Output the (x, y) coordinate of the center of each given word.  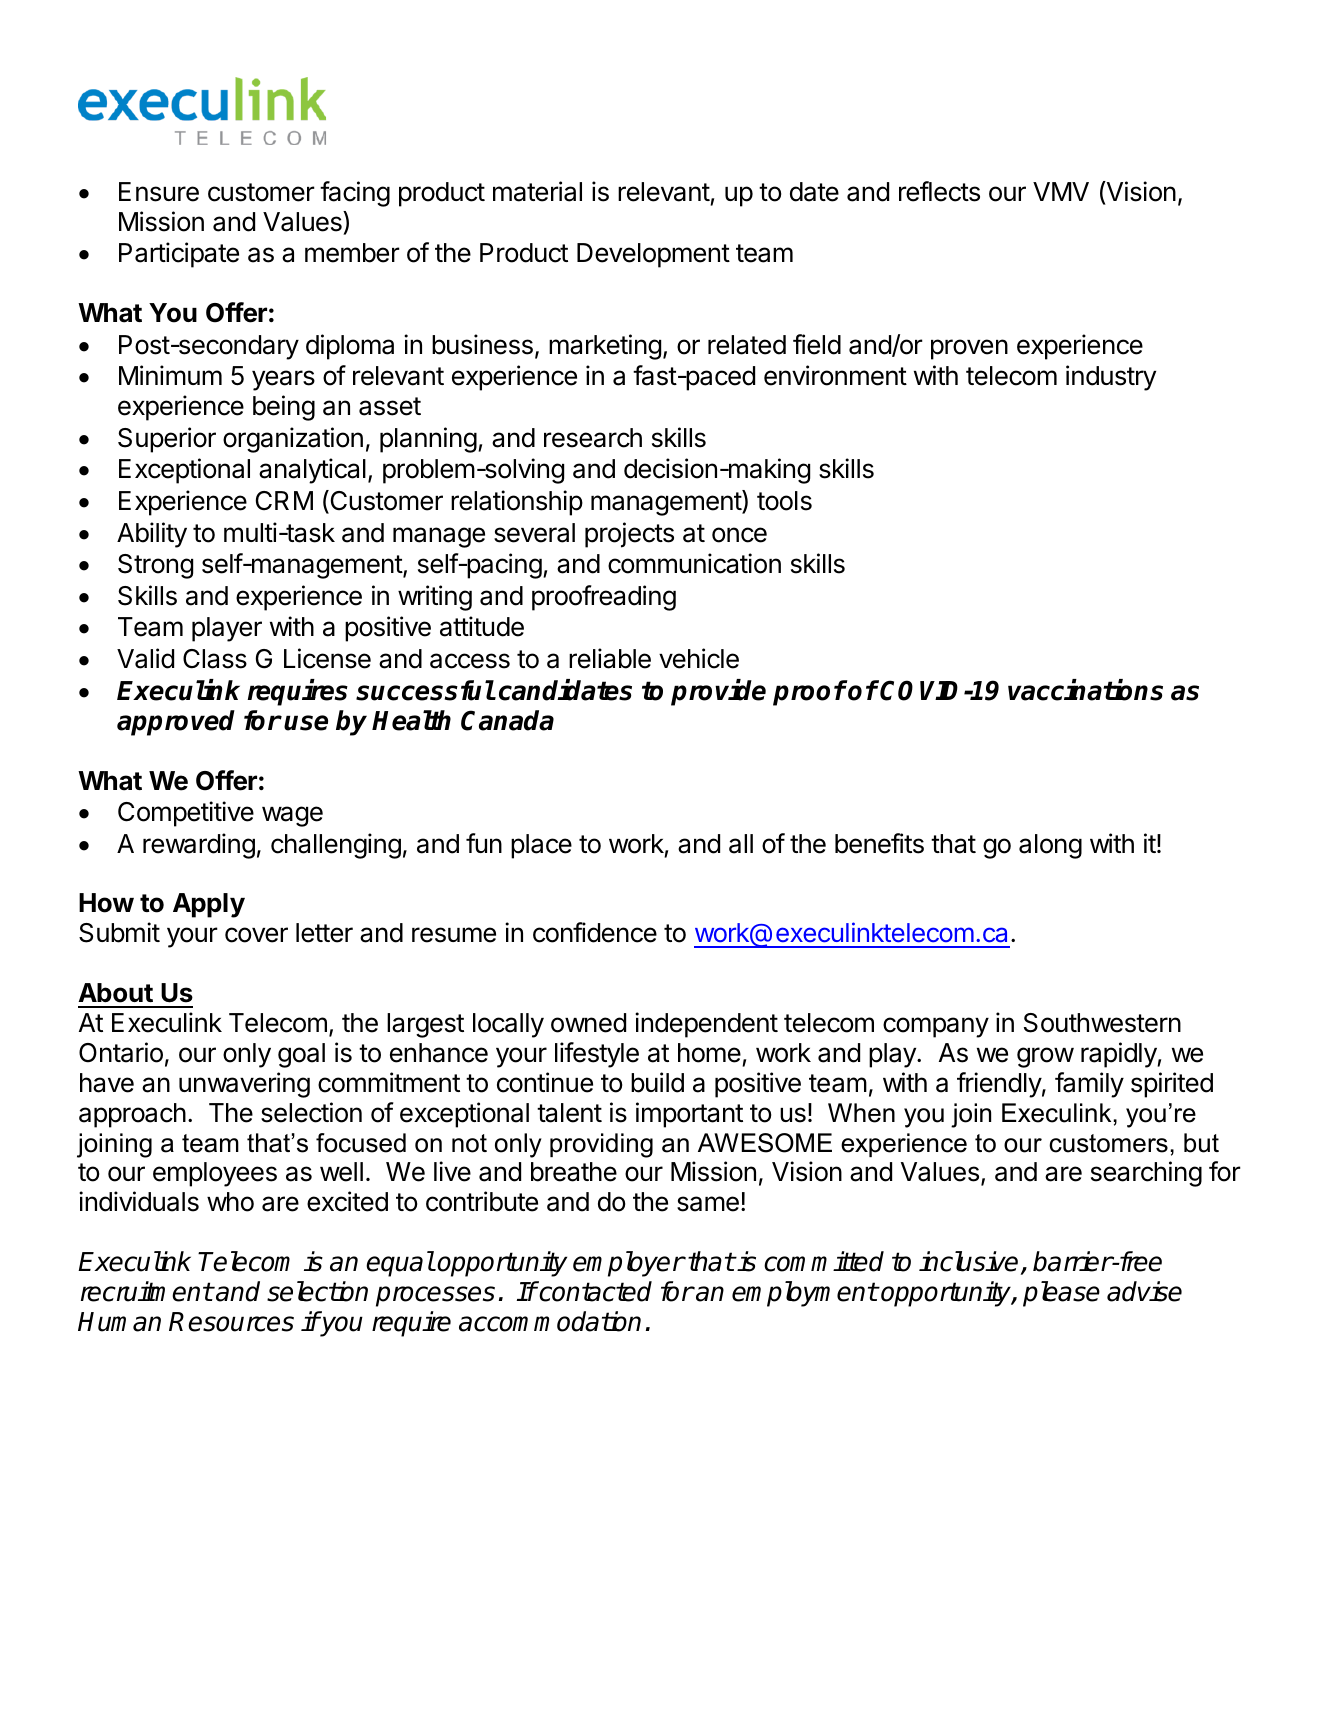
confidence (595, 932)
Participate (179, 255)
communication (694, 563)
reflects (939, 191)
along (1050, 846)
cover (256, 935)
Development (653, 255)
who (230, 1202)
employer (628, 1264)
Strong (155, 566)
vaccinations (1085, 690)
